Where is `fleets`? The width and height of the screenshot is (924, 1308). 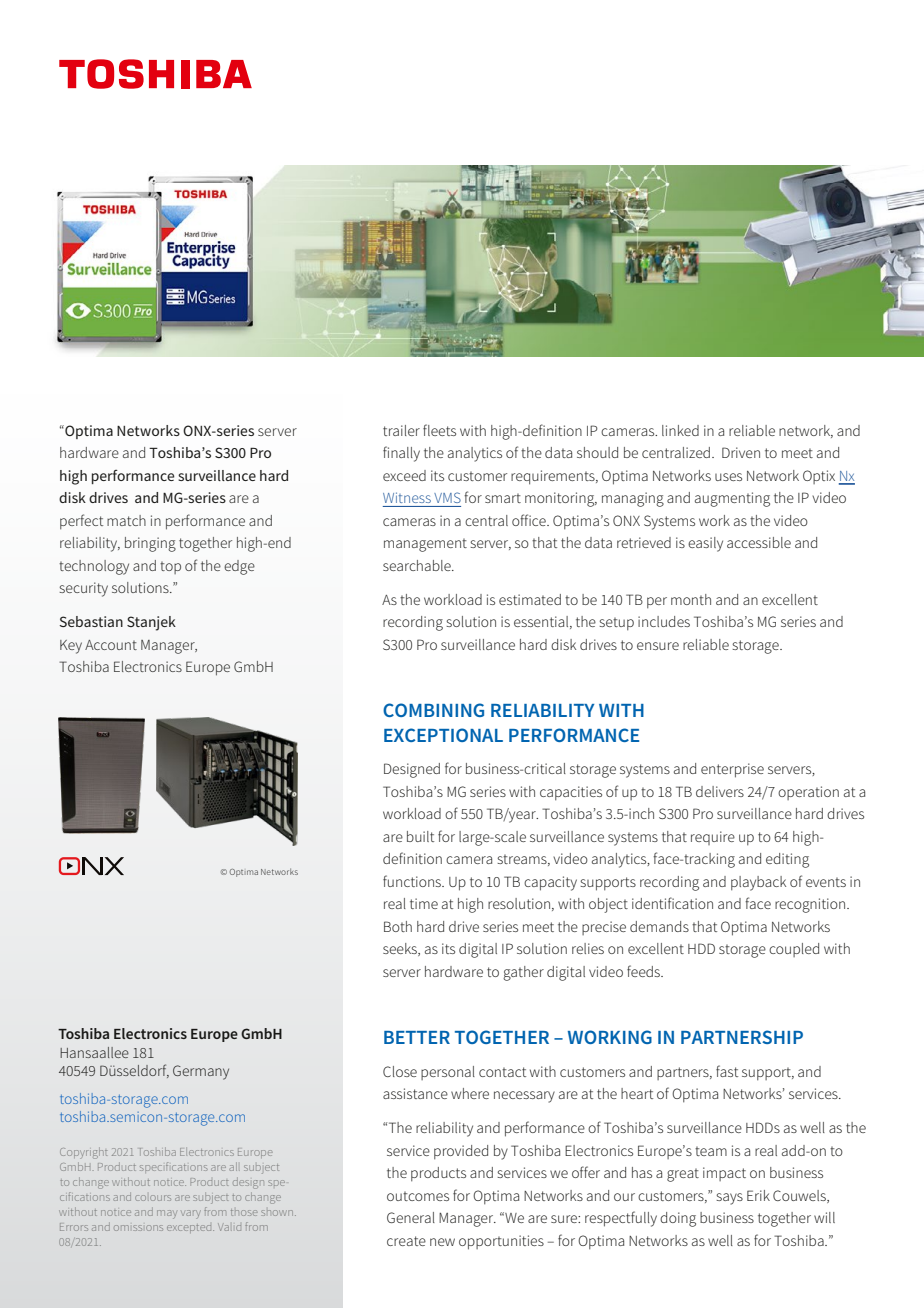 fleets is located at coordinates (439, 430).
